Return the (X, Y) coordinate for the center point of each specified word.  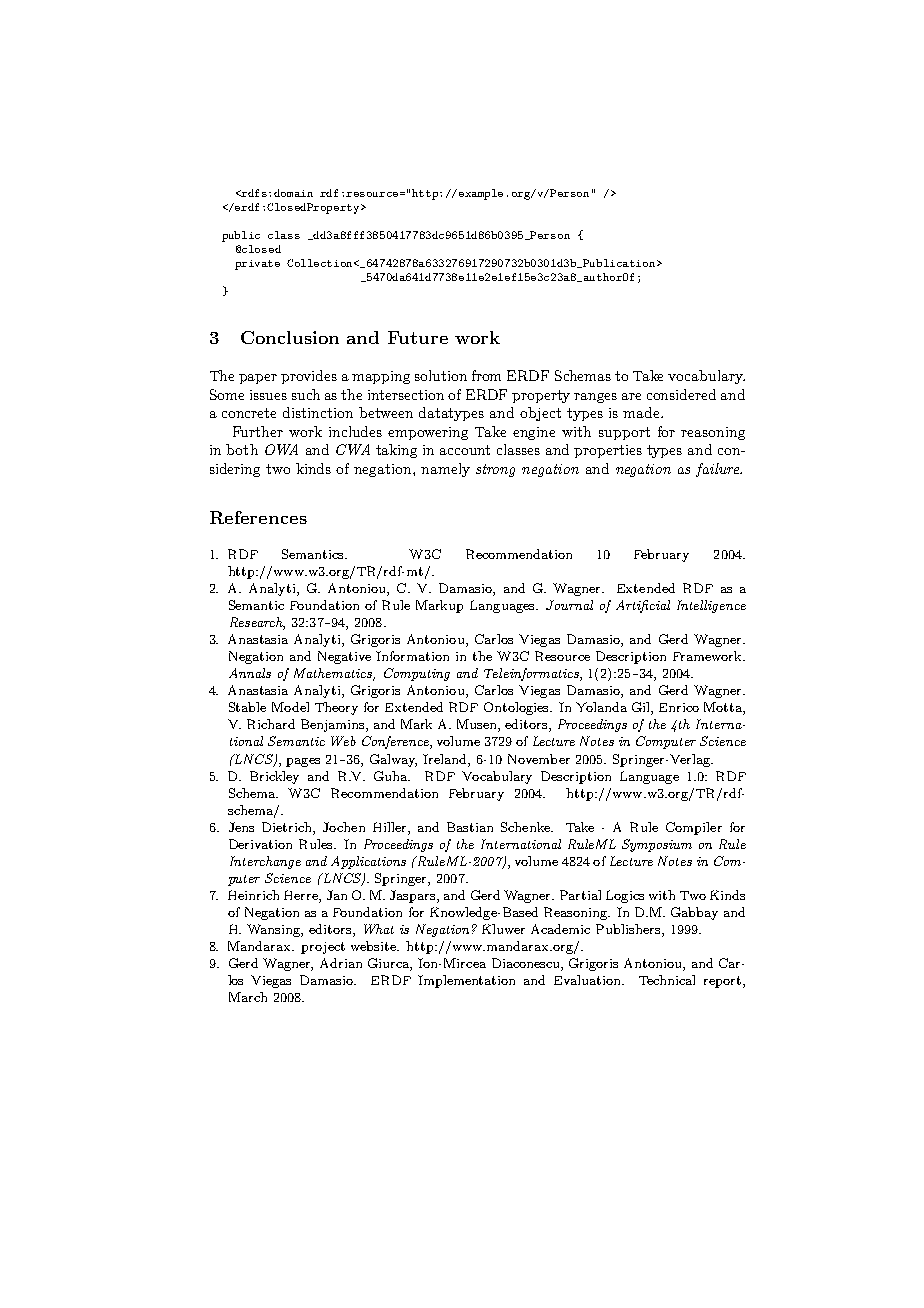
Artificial (643, 606)
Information (412, 656)
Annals (250, 673)
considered (681, 394)
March (248, 997)
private (257, 265)
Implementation (466, 981)
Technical (667, 980)
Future (418, 337)
